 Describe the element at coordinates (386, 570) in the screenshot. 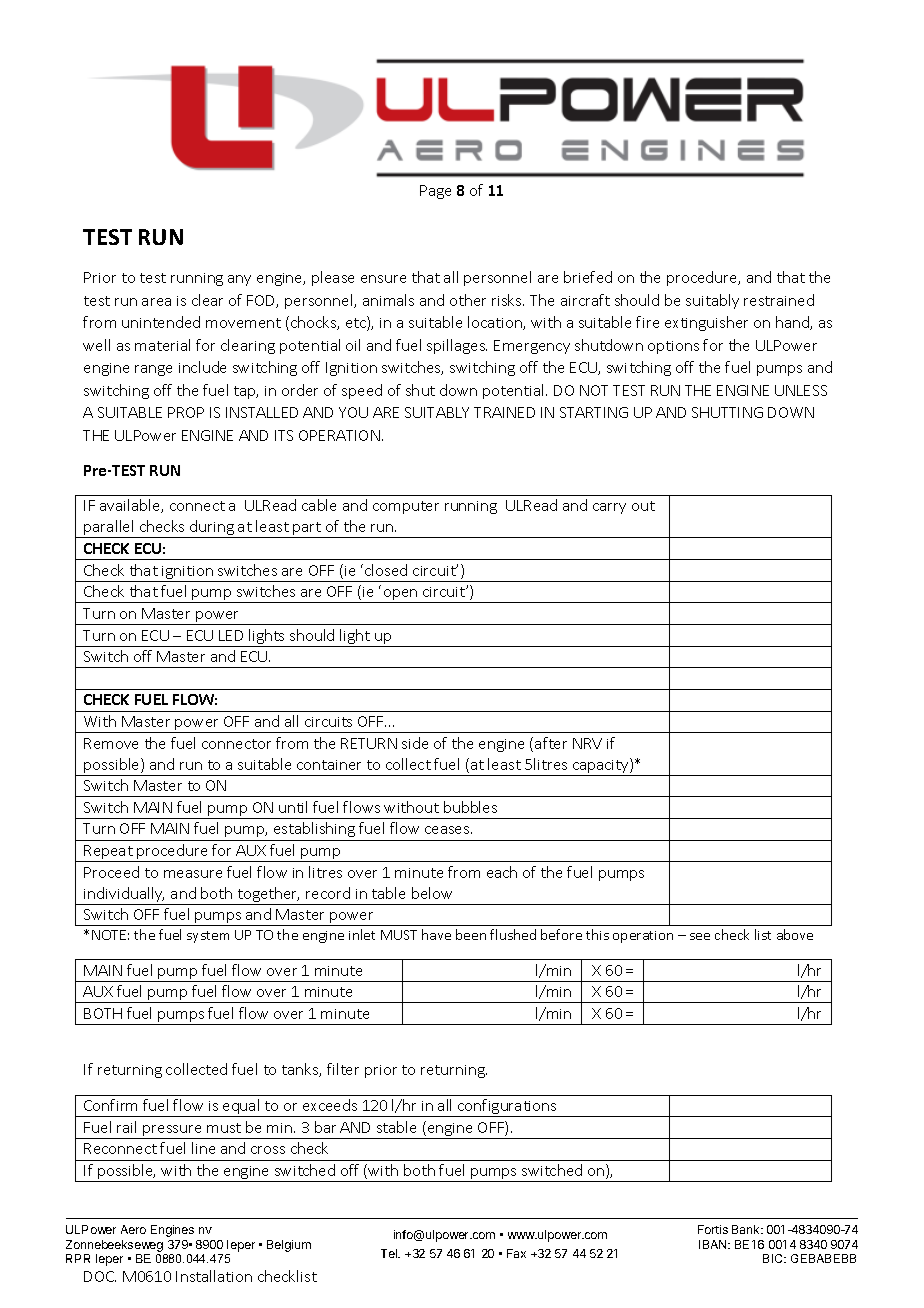

I see `closed` at that location.
